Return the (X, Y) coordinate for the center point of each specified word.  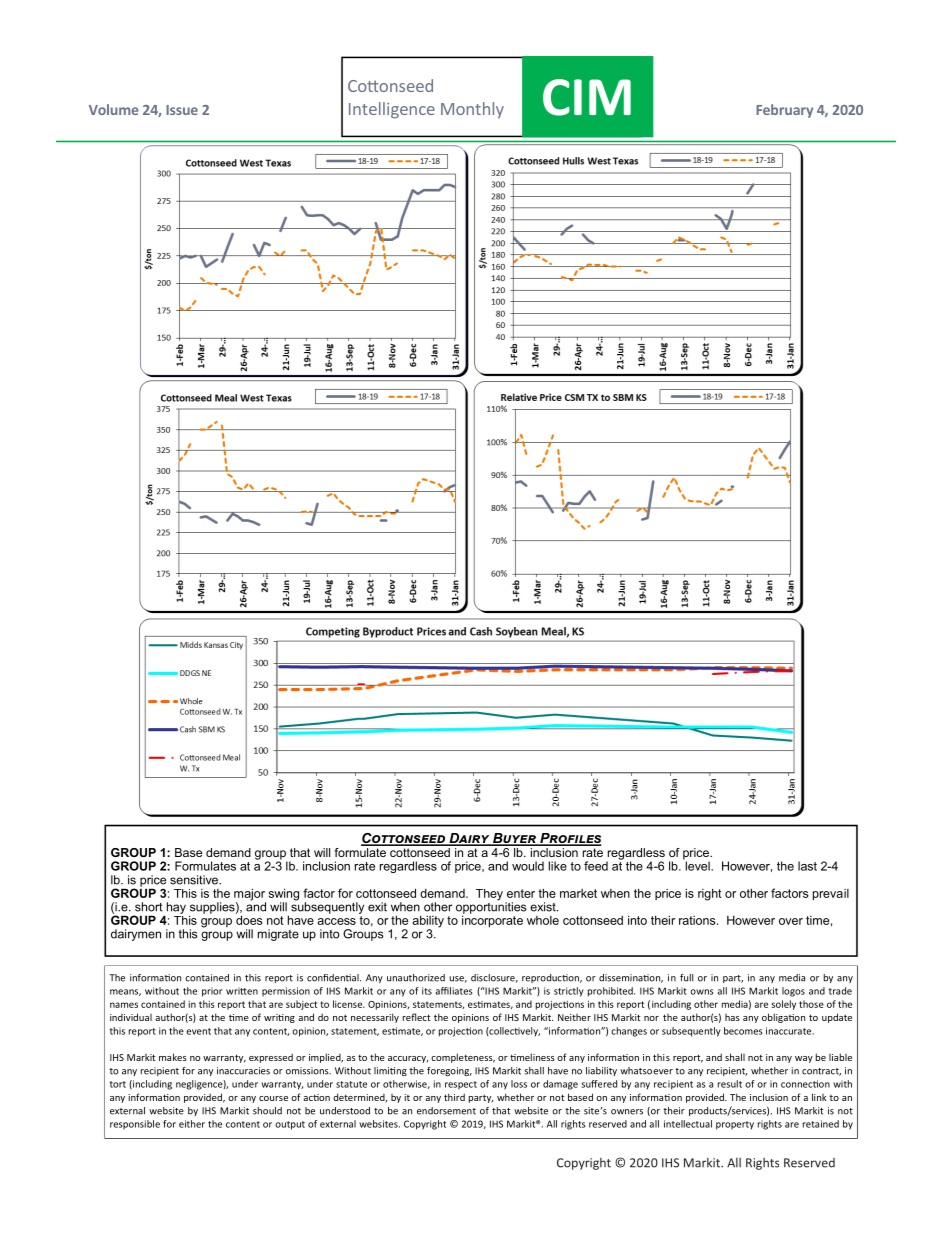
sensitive (195, 880)
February (784, 111)
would (528, 866)
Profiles (570, 839)
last (807, 866)
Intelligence (392, 110)
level (697, 865)
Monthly (472, 110)
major (250, 896)
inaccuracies (243, 1071)
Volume (114, 109)
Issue (182, 110)
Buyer (514, 839)
